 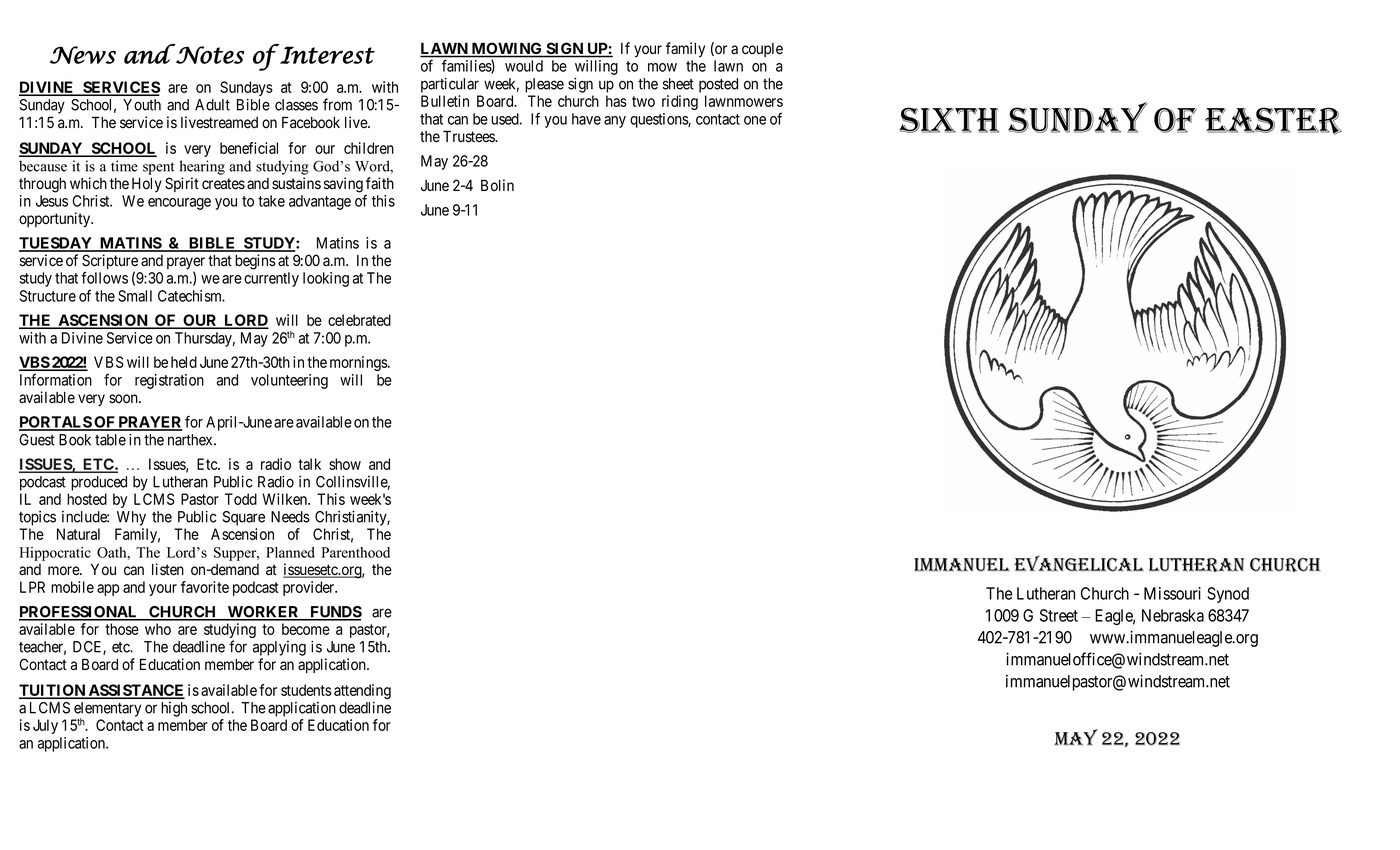 I want to click on Todd, so click(x=241, y=499).
